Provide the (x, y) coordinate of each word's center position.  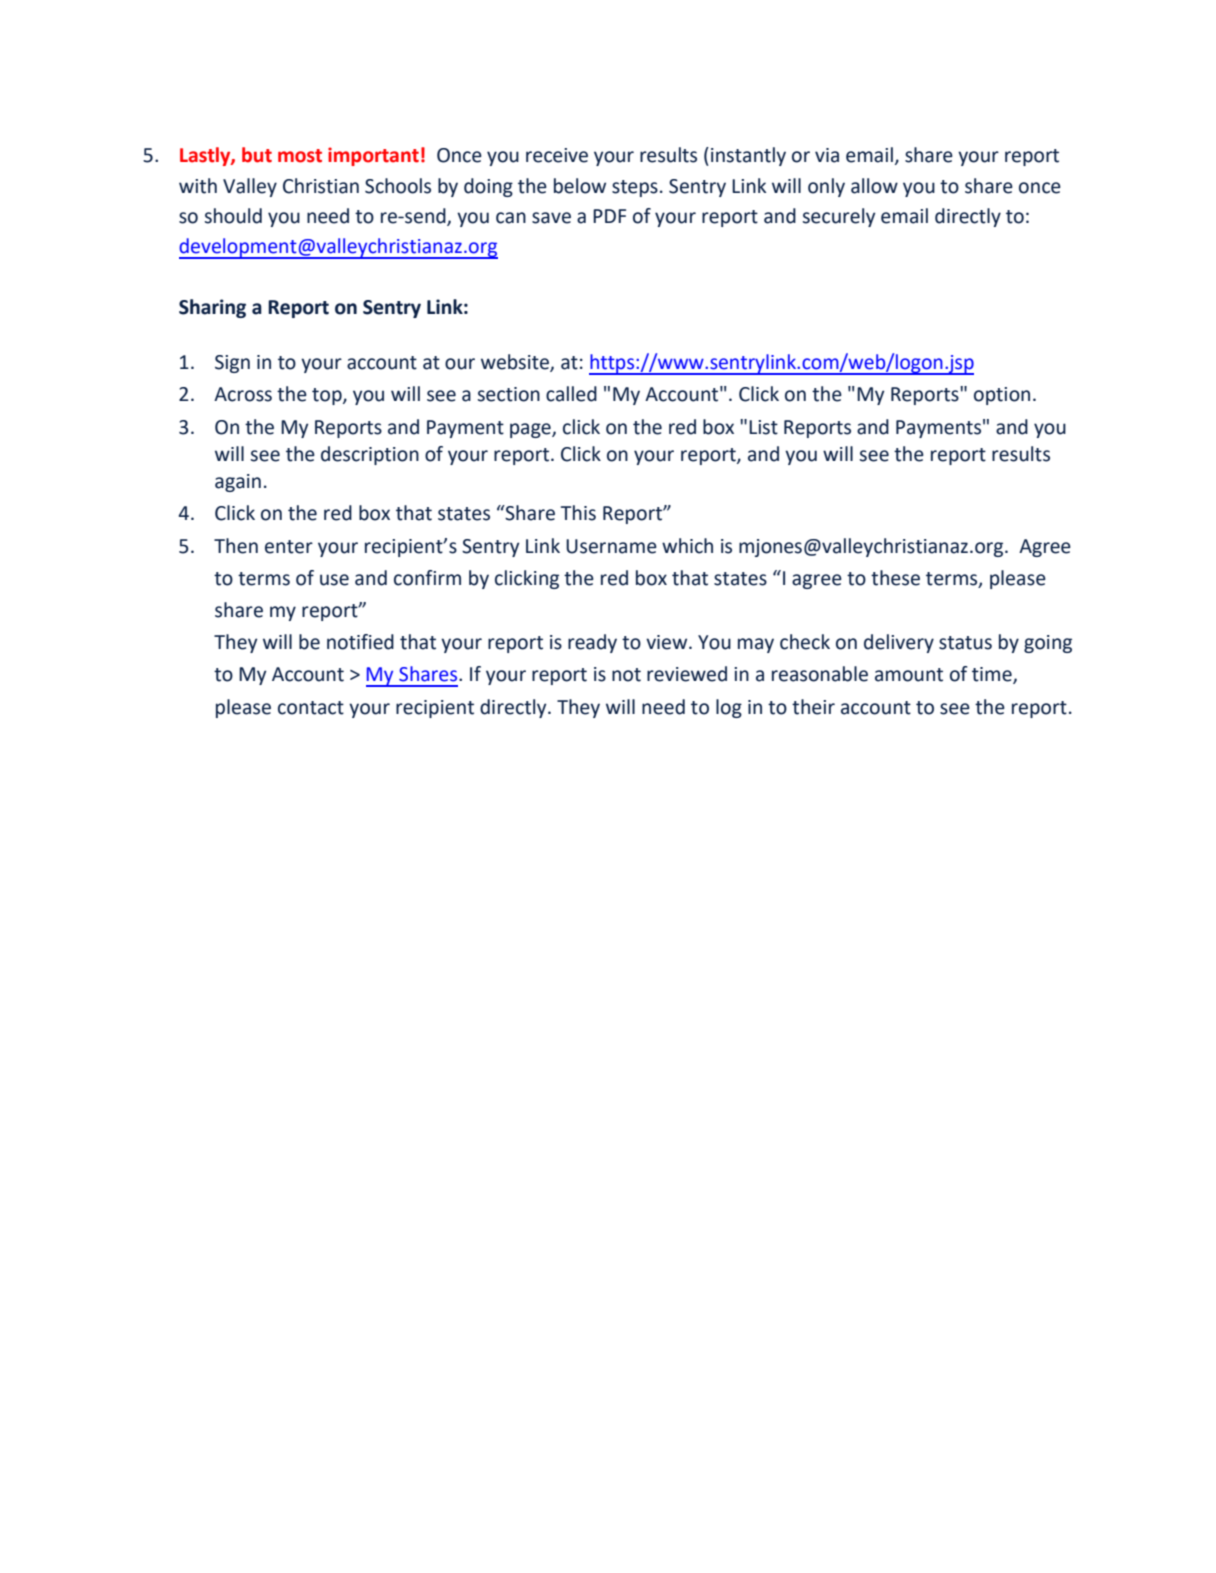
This (578, 513)
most (300, 156)
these (895, 578)
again (238, 483)
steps (635, 188)
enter (289, 547)
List (763, 427)
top (328, 396)
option (1002, 396)
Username (611, 546)
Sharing (212, 308)
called (571, 394)
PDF (609, 216)
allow (874, 186)
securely (839, 217)
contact (311, 708)
